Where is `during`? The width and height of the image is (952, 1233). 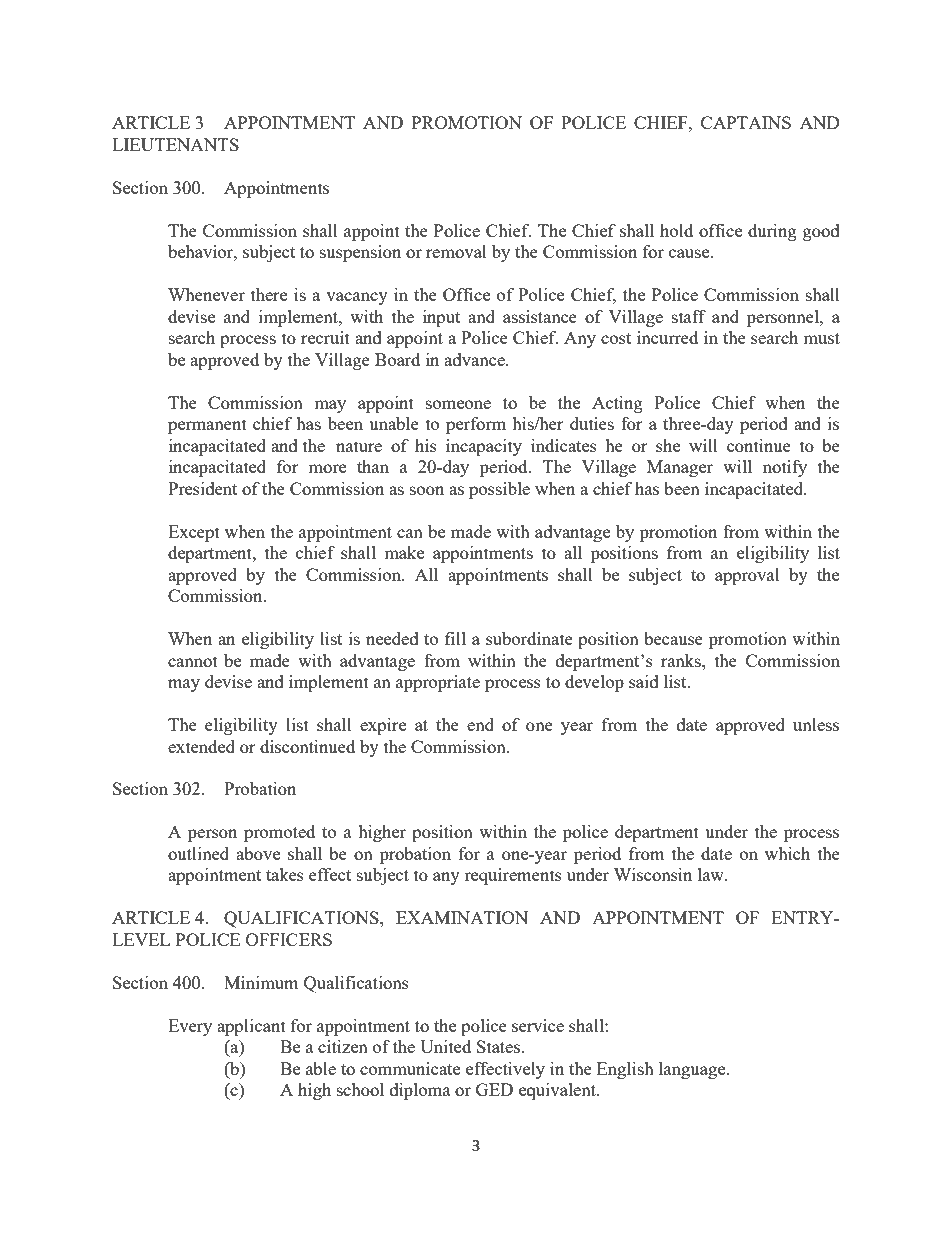 during is located at coordinates (772, 232).
